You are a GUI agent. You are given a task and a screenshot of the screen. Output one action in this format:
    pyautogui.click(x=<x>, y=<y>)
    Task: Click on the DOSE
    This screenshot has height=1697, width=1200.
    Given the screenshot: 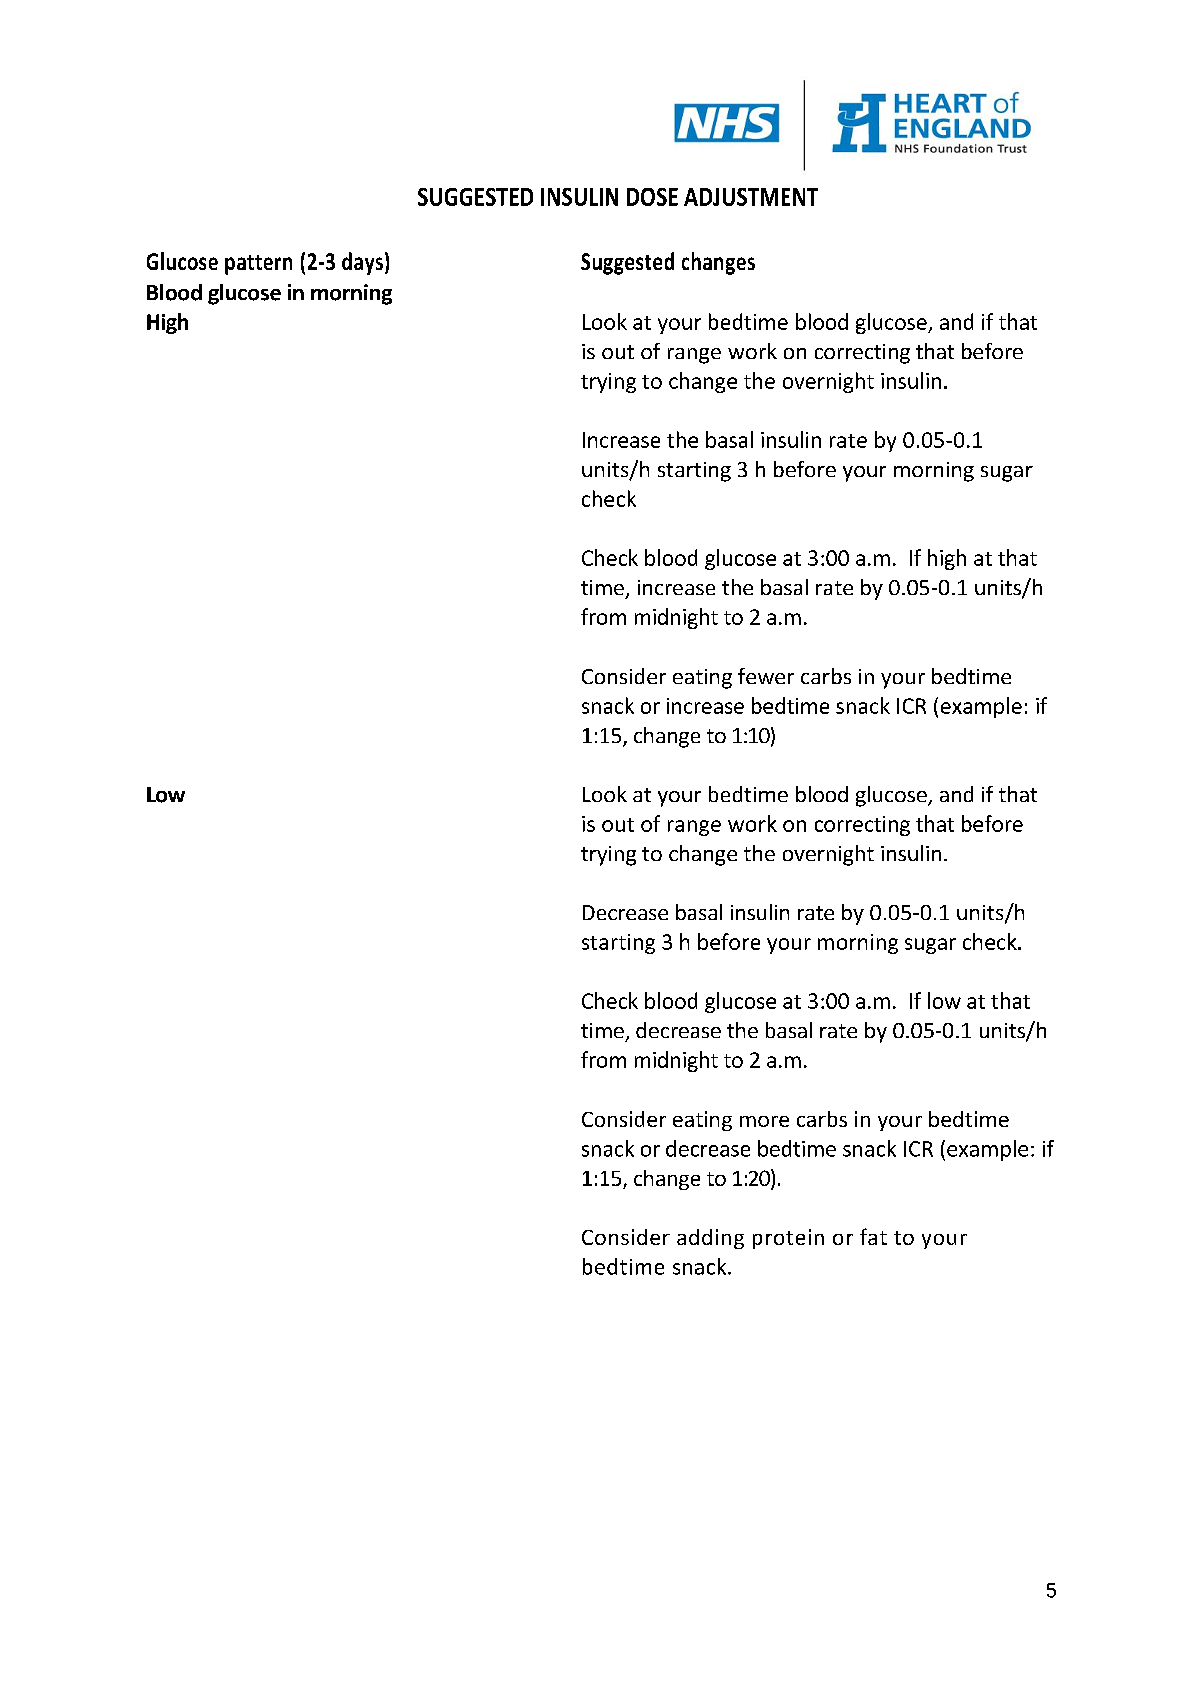 What is the action you would take?
    pyautogui.click(x=652, y=197)
